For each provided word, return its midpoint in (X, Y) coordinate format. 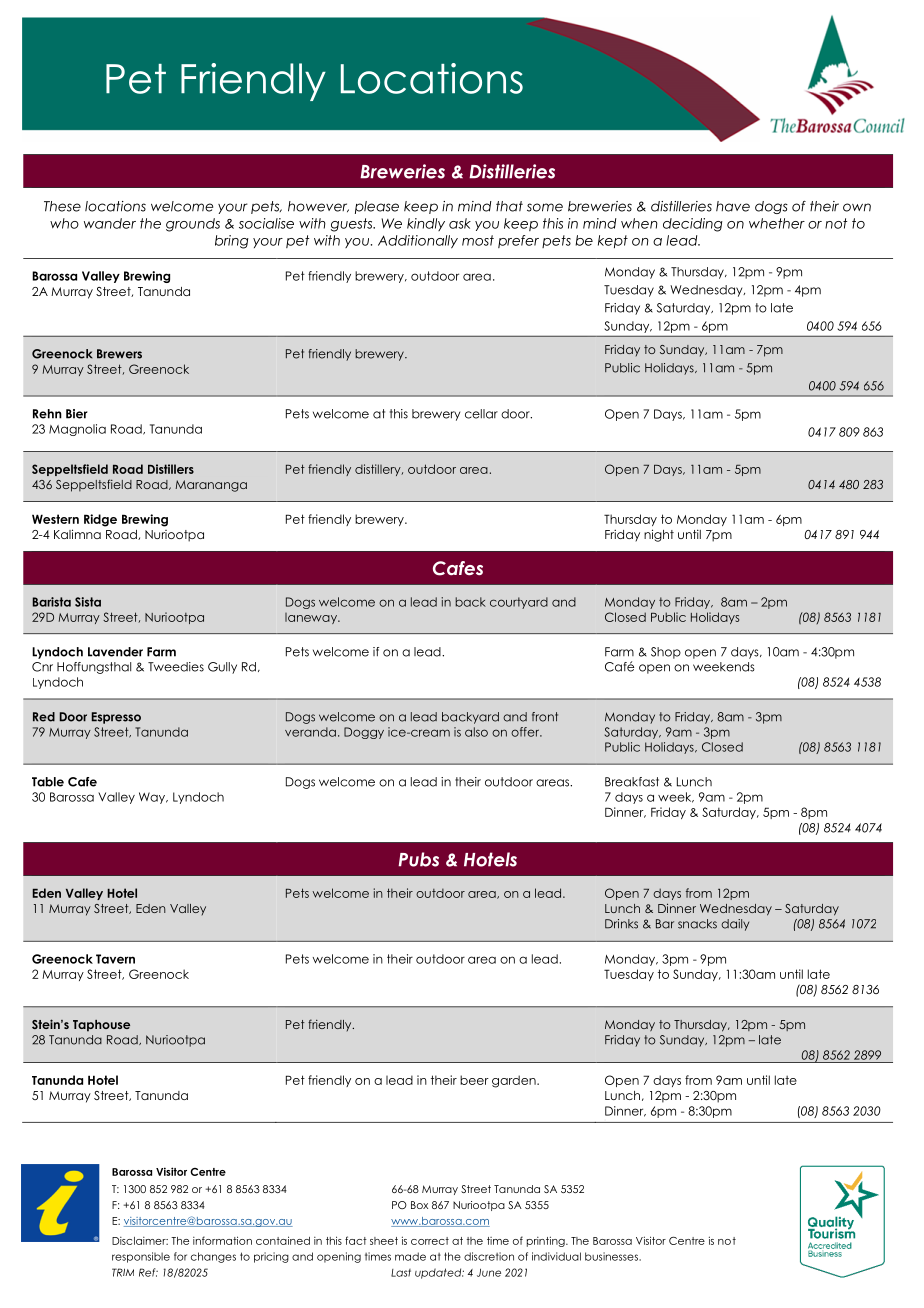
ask (460, 223)
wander (110, 223)
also (476, 732)
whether (777, 223)
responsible (141, 1257)
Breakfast (632, 782)
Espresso (116, 718)
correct (430, 1241)
